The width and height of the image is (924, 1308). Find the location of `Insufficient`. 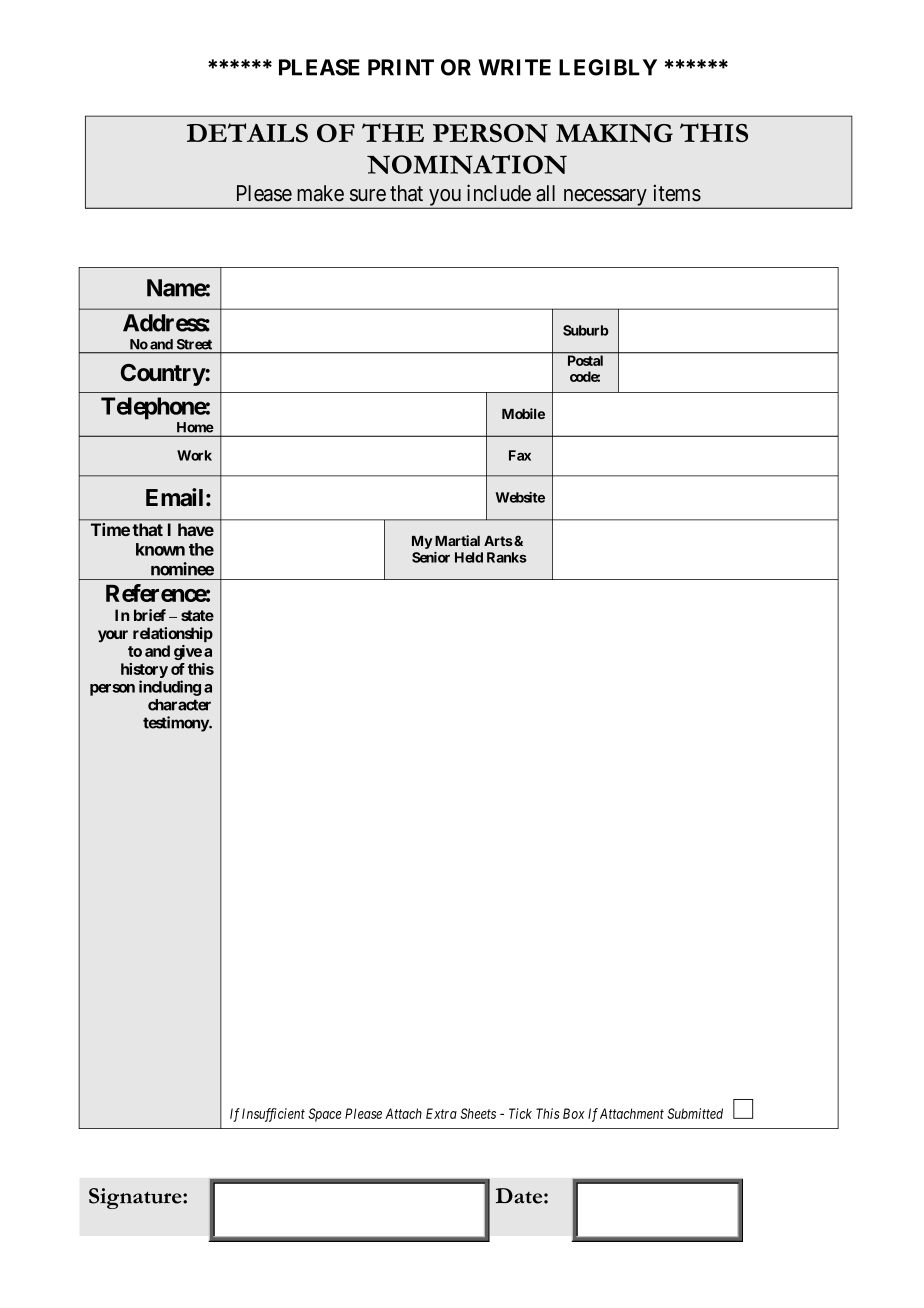

Insufficient is located at coordinates (273, 1115).
